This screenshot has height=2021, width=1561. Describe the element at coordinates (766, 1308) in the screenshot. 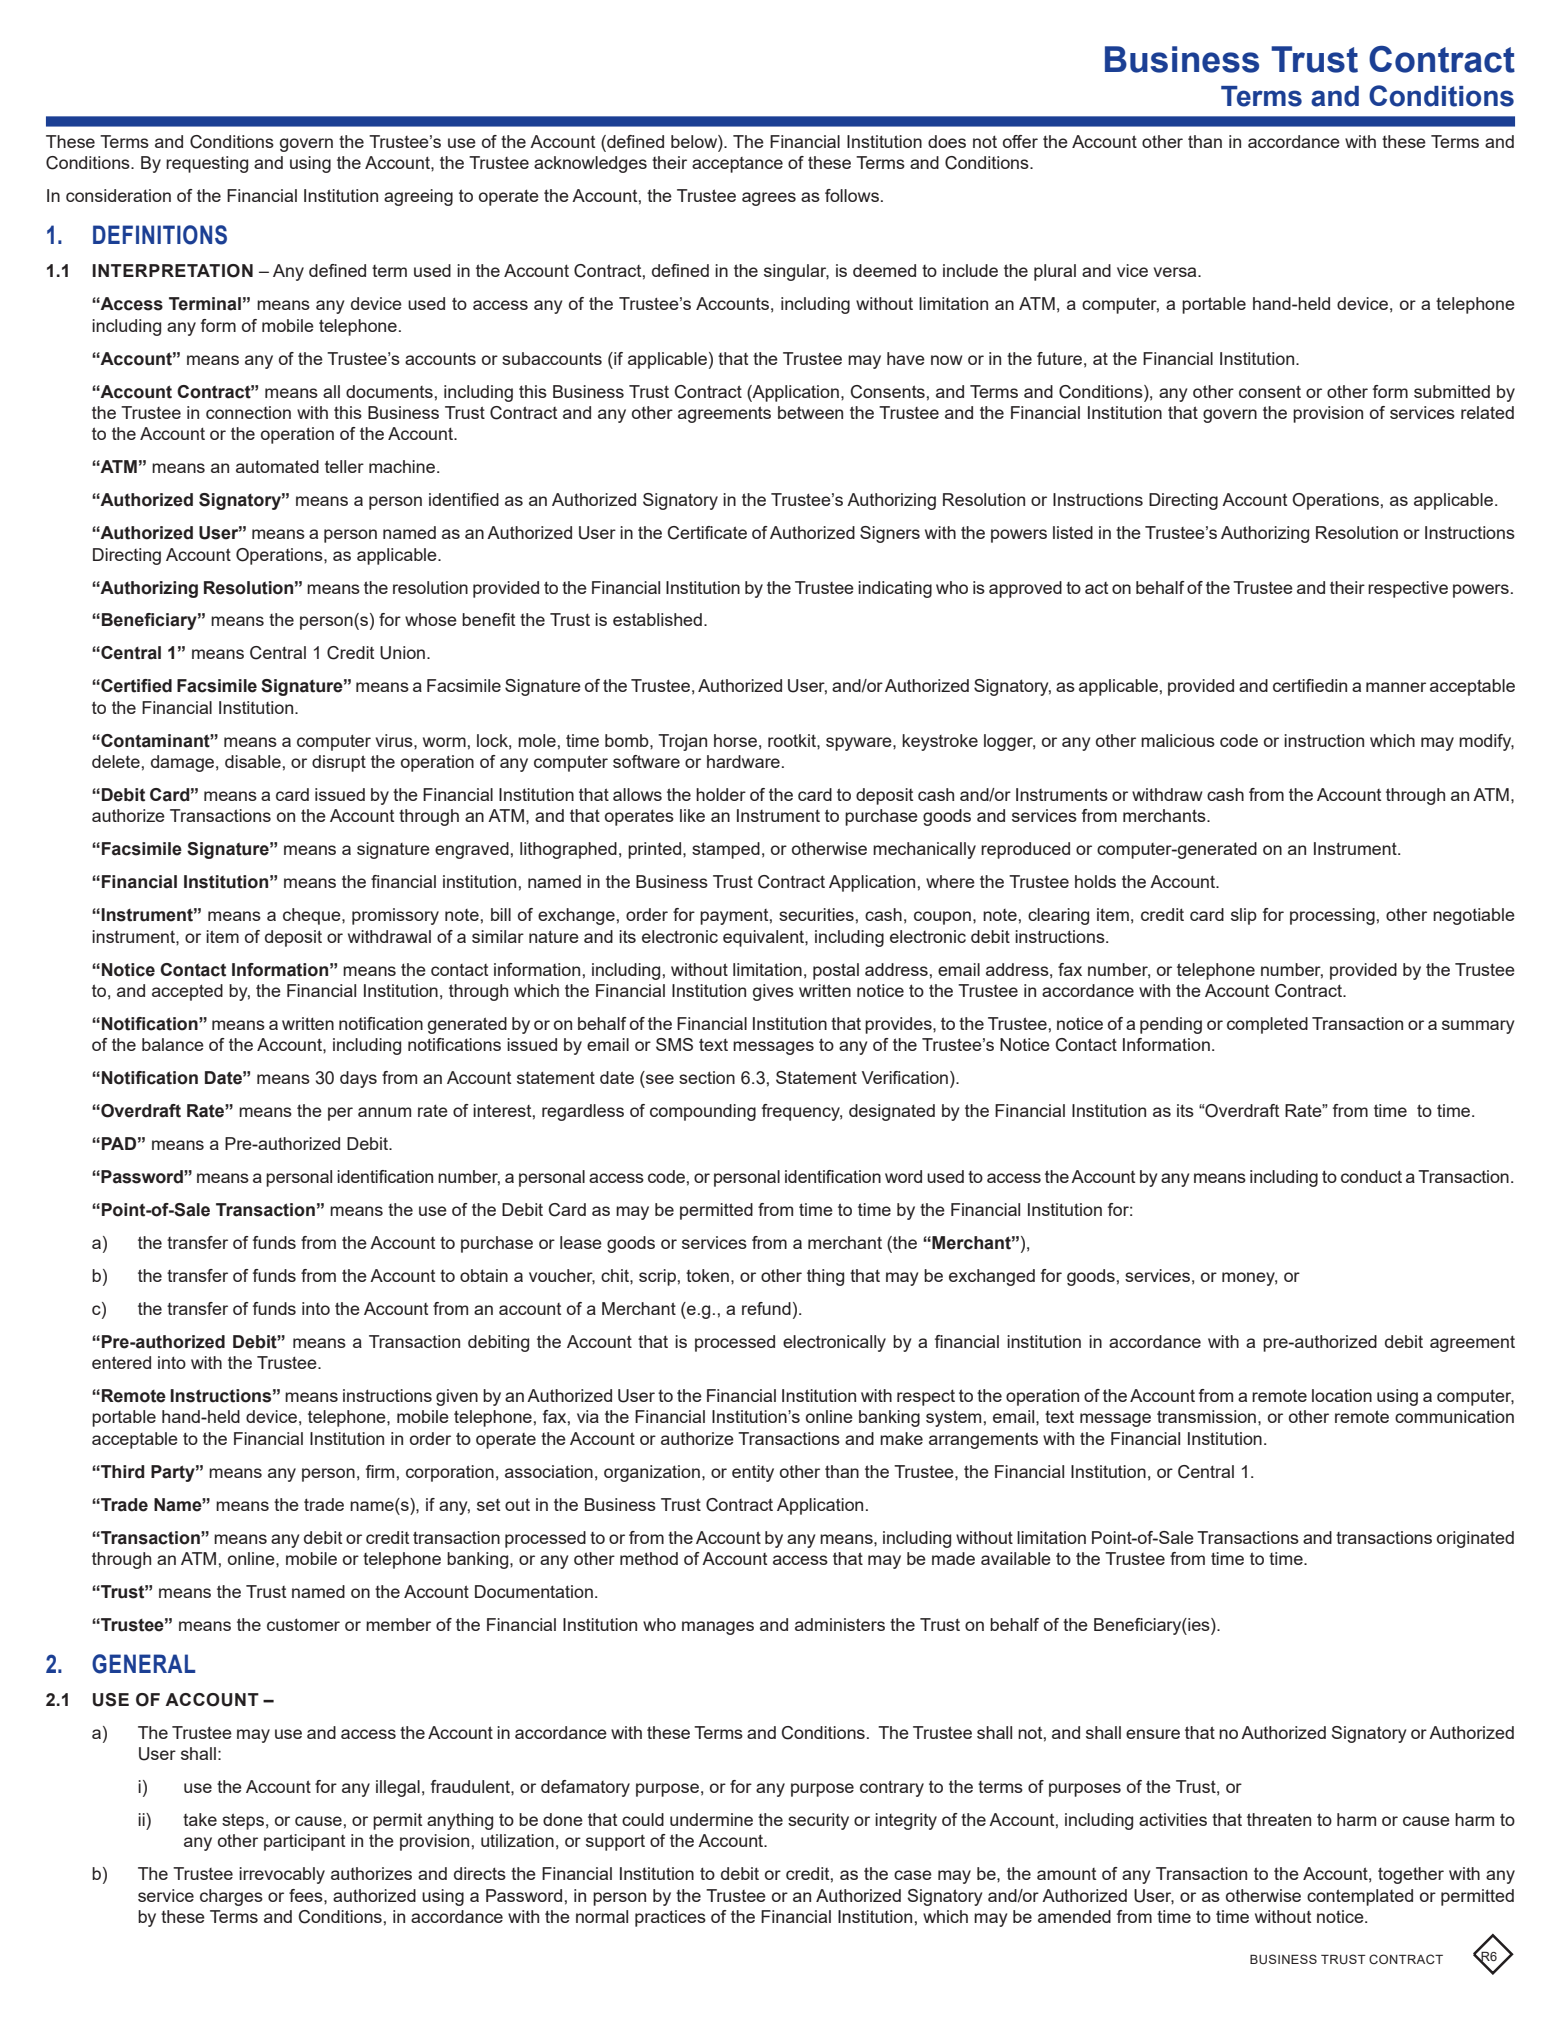

I see `refund` at that location.
